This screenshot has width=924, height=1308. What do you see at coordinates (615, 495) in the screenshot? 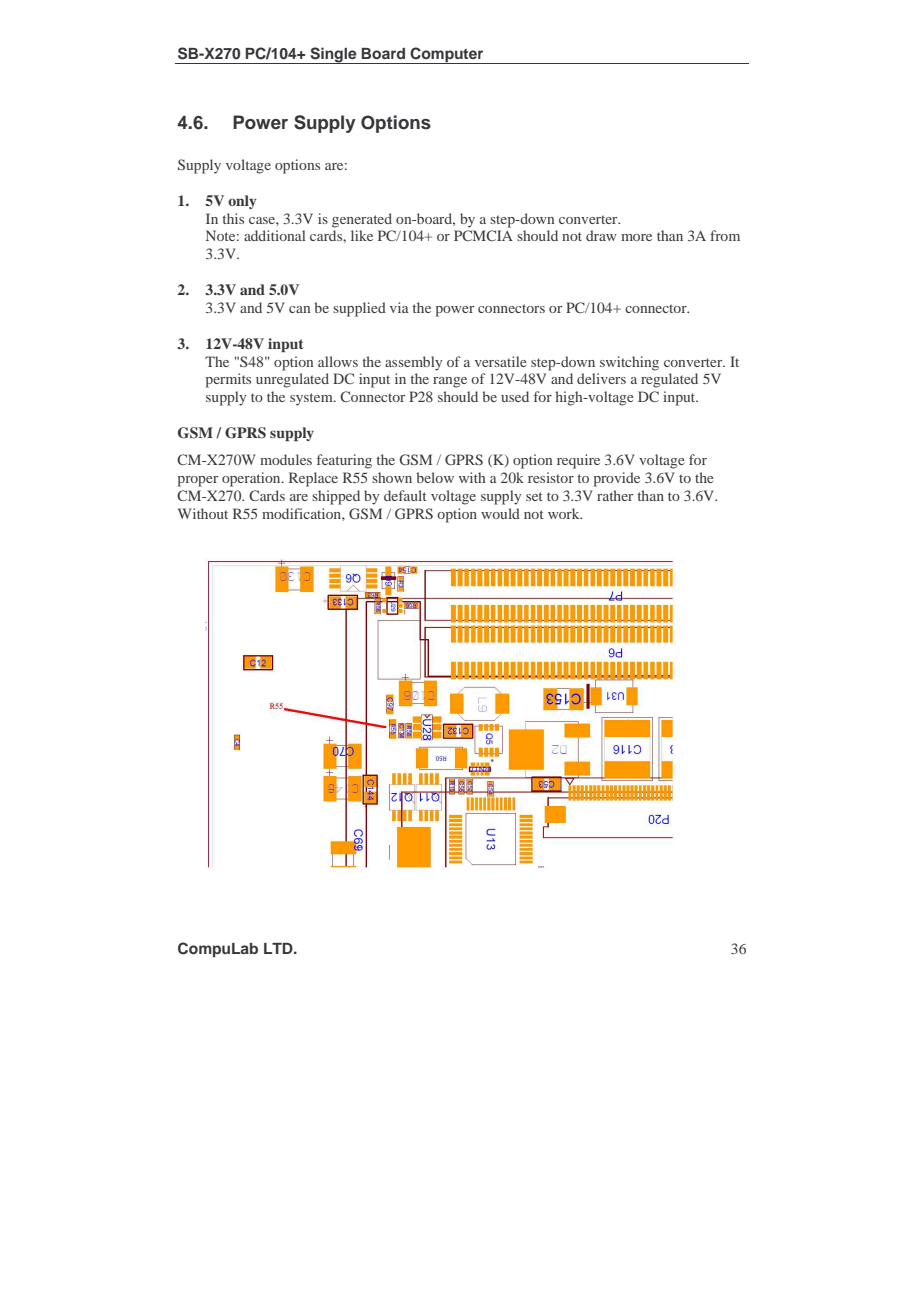
I see `rather` at bounding box center [615, 495].
